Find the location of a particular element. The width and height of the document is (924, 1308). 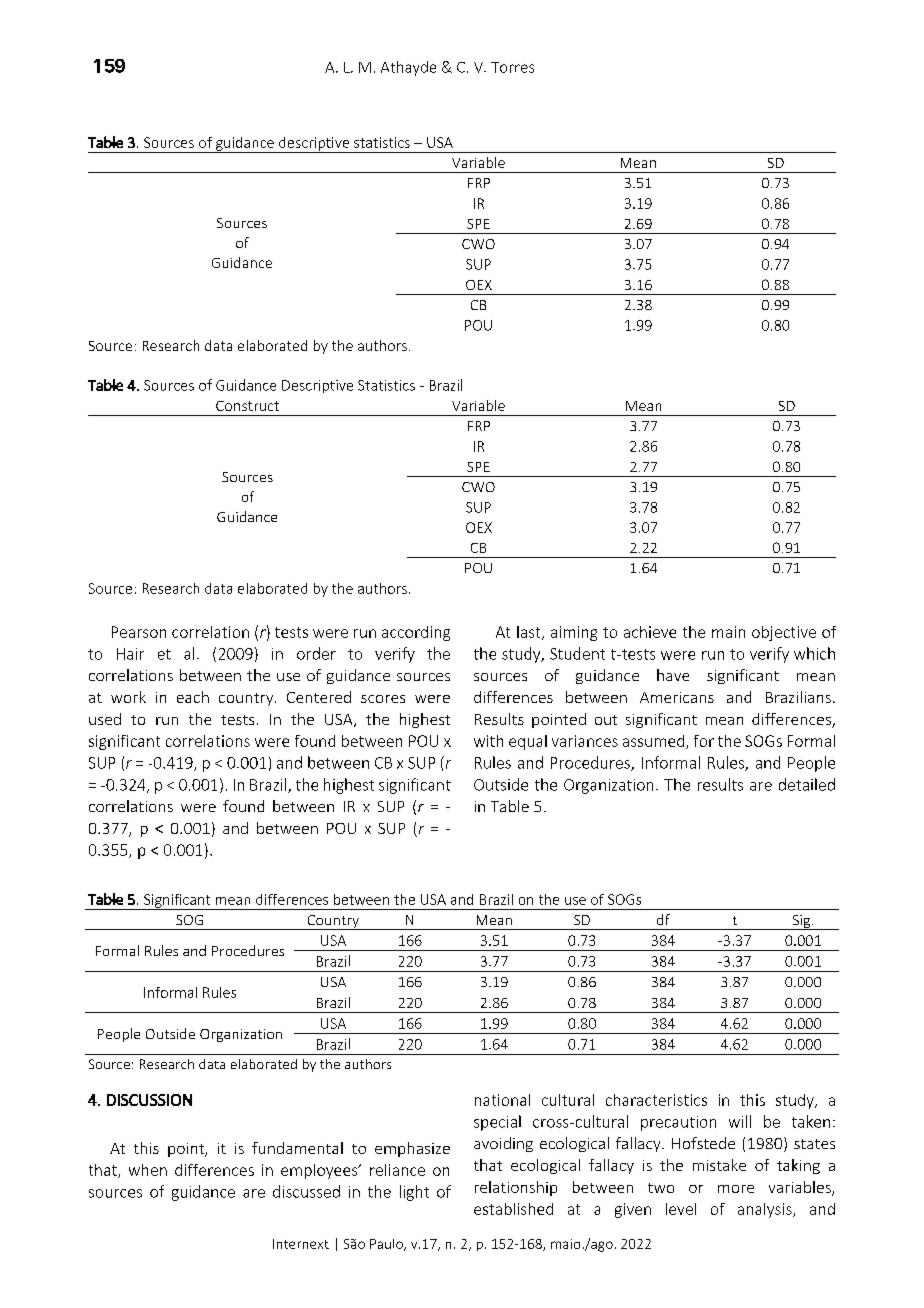

detailed is located at coordinates (807, 784).
